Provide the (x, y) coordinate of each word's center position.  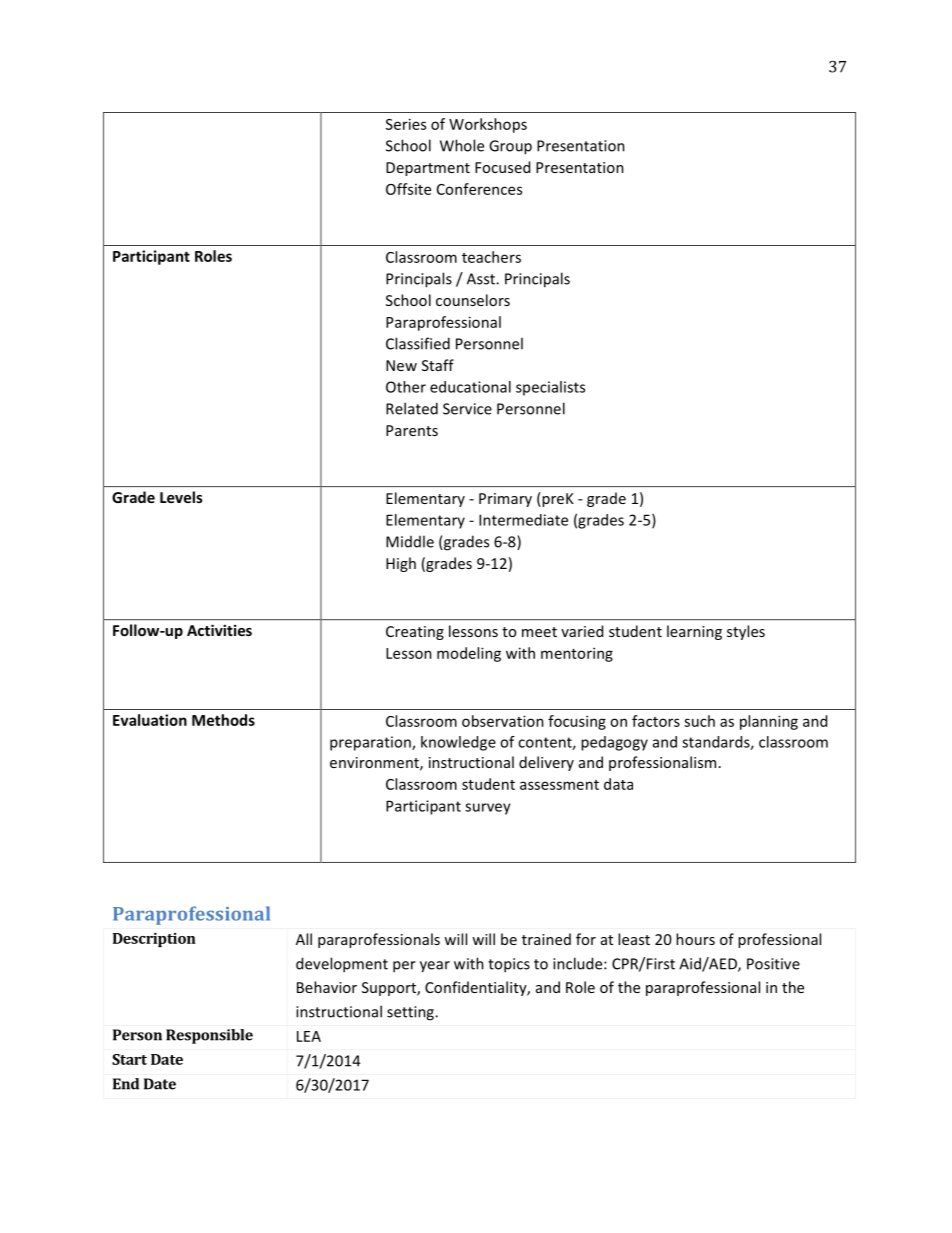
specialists (550, 388)
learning (694, 632)
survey (488, 809)
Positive (773, 964)
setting (411, 1013)
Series (406, 124)
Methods (223, 720)
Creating (415, 633)
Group (510, 147)
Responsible (209, 1036)
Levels (181, 497)
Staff (438, 365)
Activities (219, 630)
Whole (462, 145)
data (618, 784)
